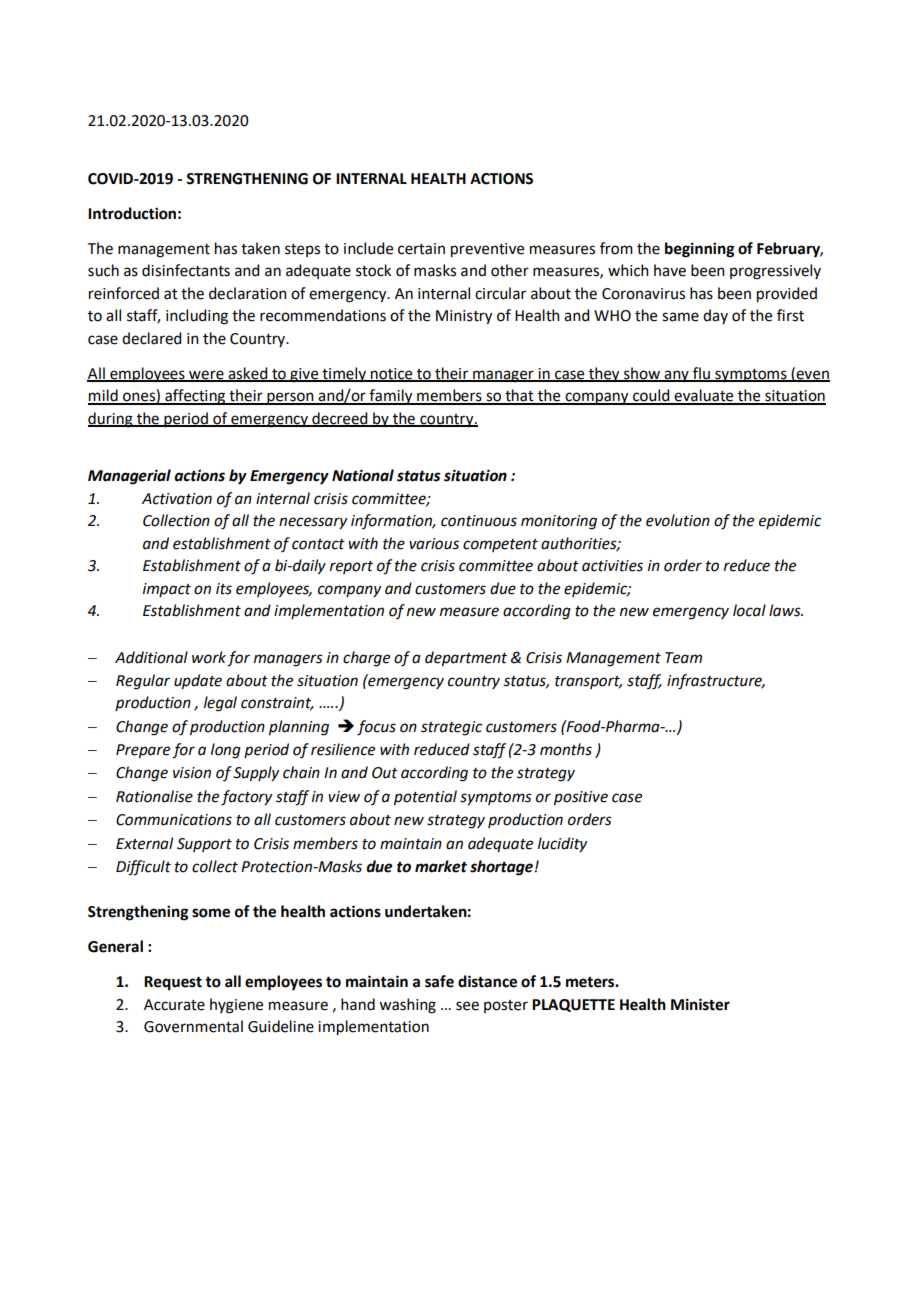 The width and height of the image is (924, 1308). Describe the element at coordinates (700, 1004) in the image. I see `Minister` at that location.
